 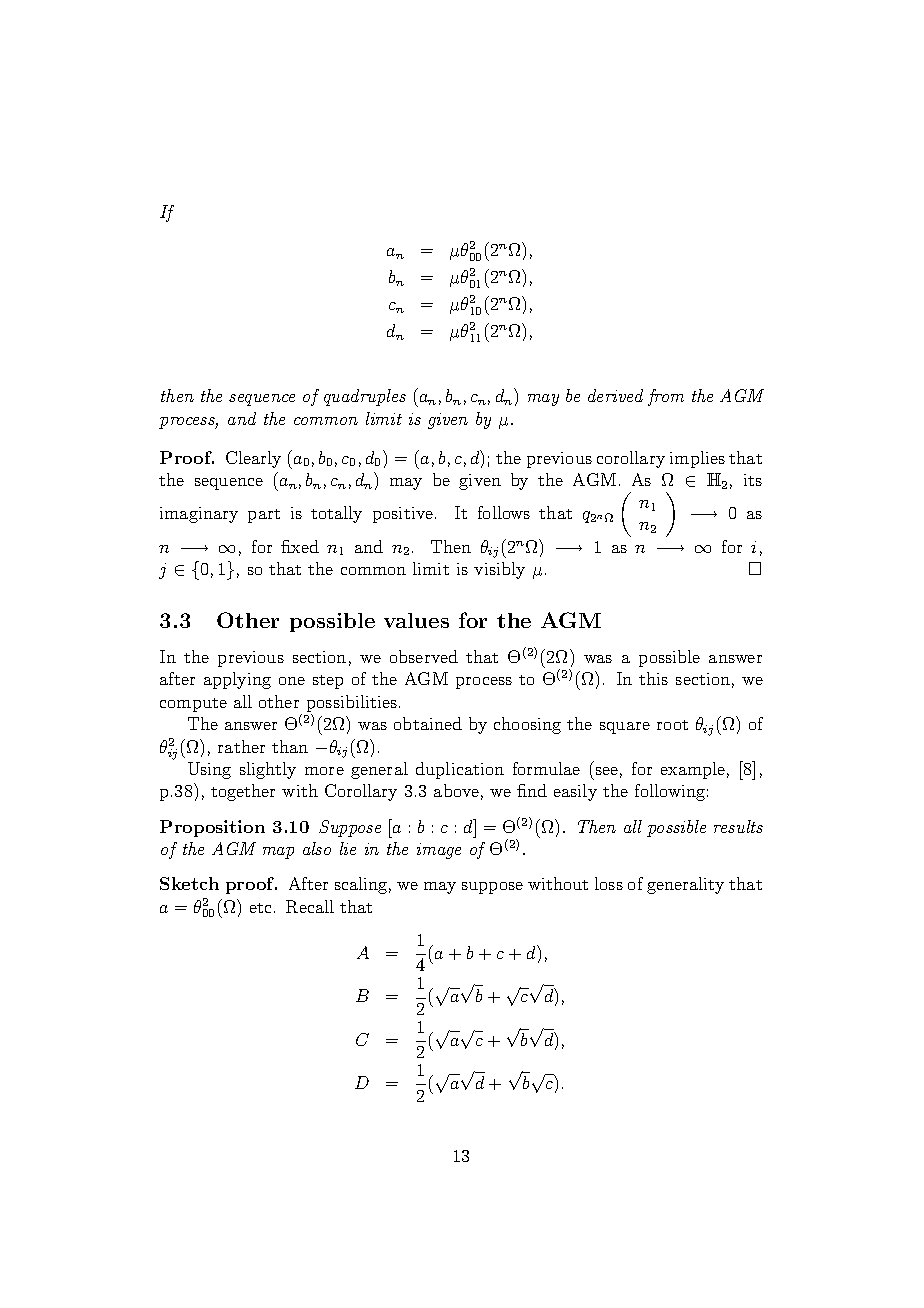 I want to click on its, so click(x=753, y=480).
